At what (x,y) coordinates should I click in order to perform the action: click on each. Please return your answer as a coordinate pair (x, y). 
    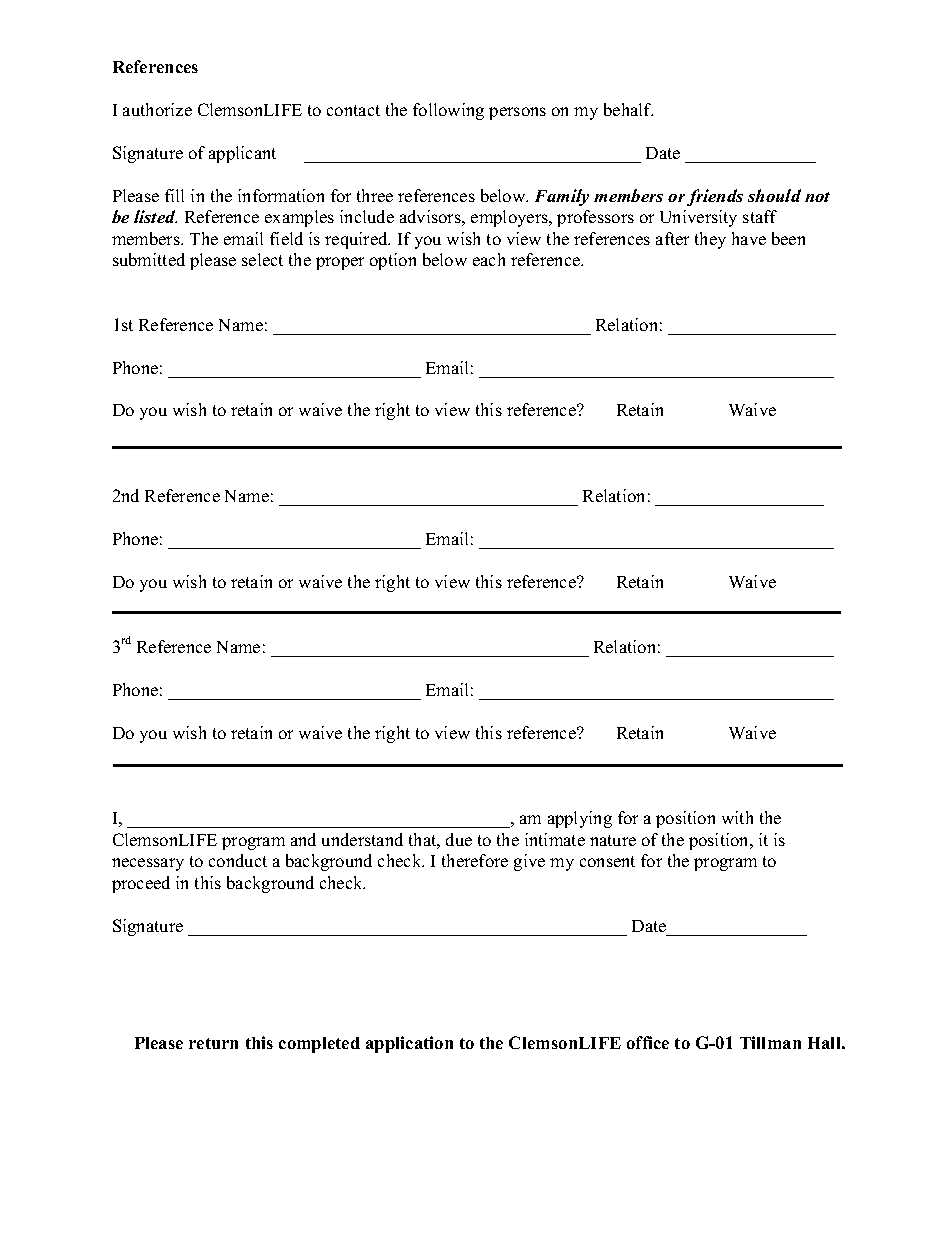
    Looking at the image, I should click on (489, 259).
